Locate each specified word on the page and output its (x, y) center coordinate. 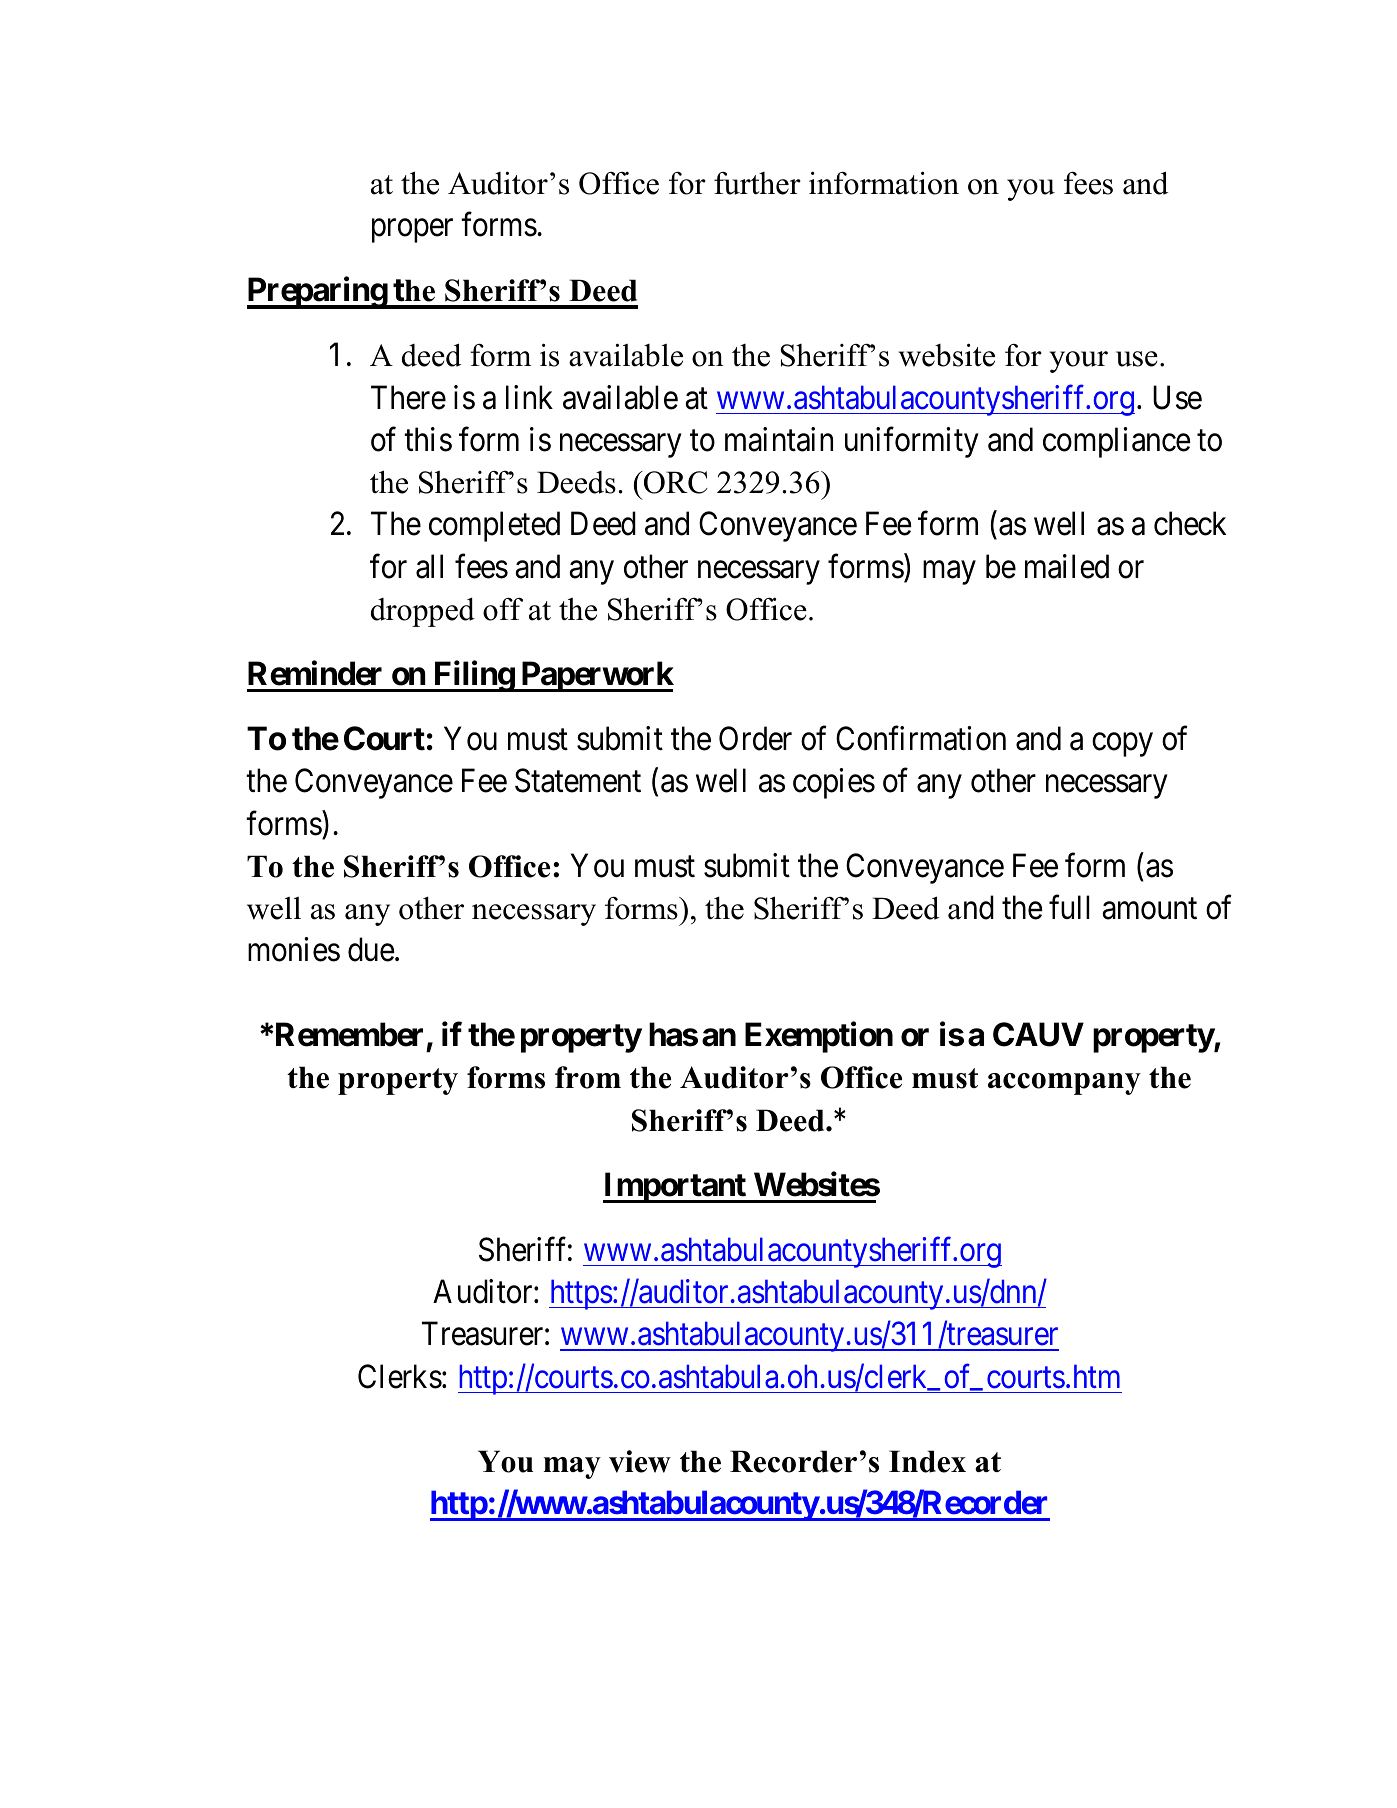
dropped (423, 612)
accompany (1064, 1084)
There (408, 397)
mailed (1067, 566)
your (1079, 362)
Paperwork (596, 677)
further (757, 183)
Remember (349, 1034)
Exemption (819, 1037)
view (640, 1461)
